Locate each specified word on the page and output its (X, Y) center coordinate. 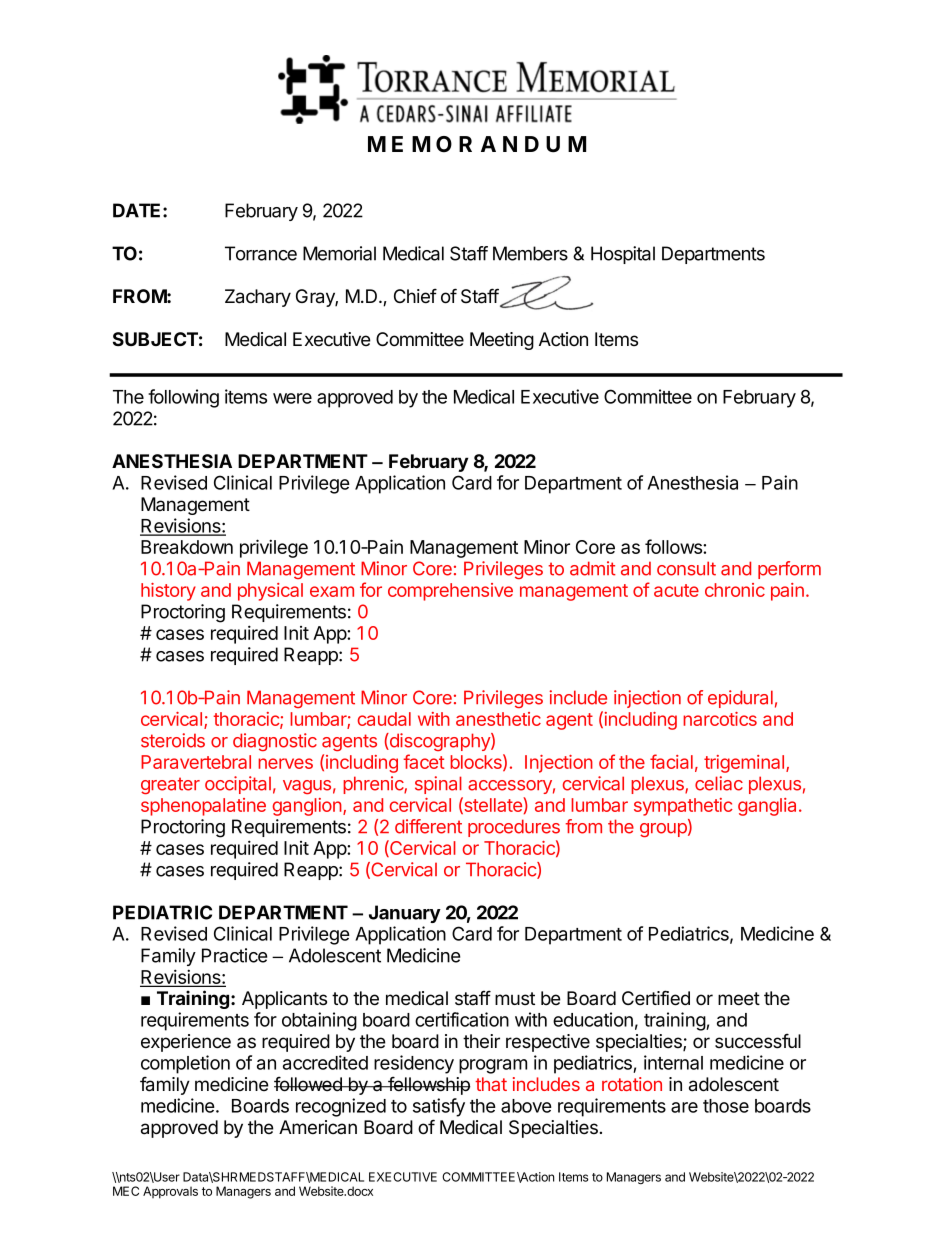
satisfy (439, 1107)
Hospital (623, 255)
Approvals (170, 1192)
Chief (415, 296)
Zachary (258, 298)
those (726, 1106)
